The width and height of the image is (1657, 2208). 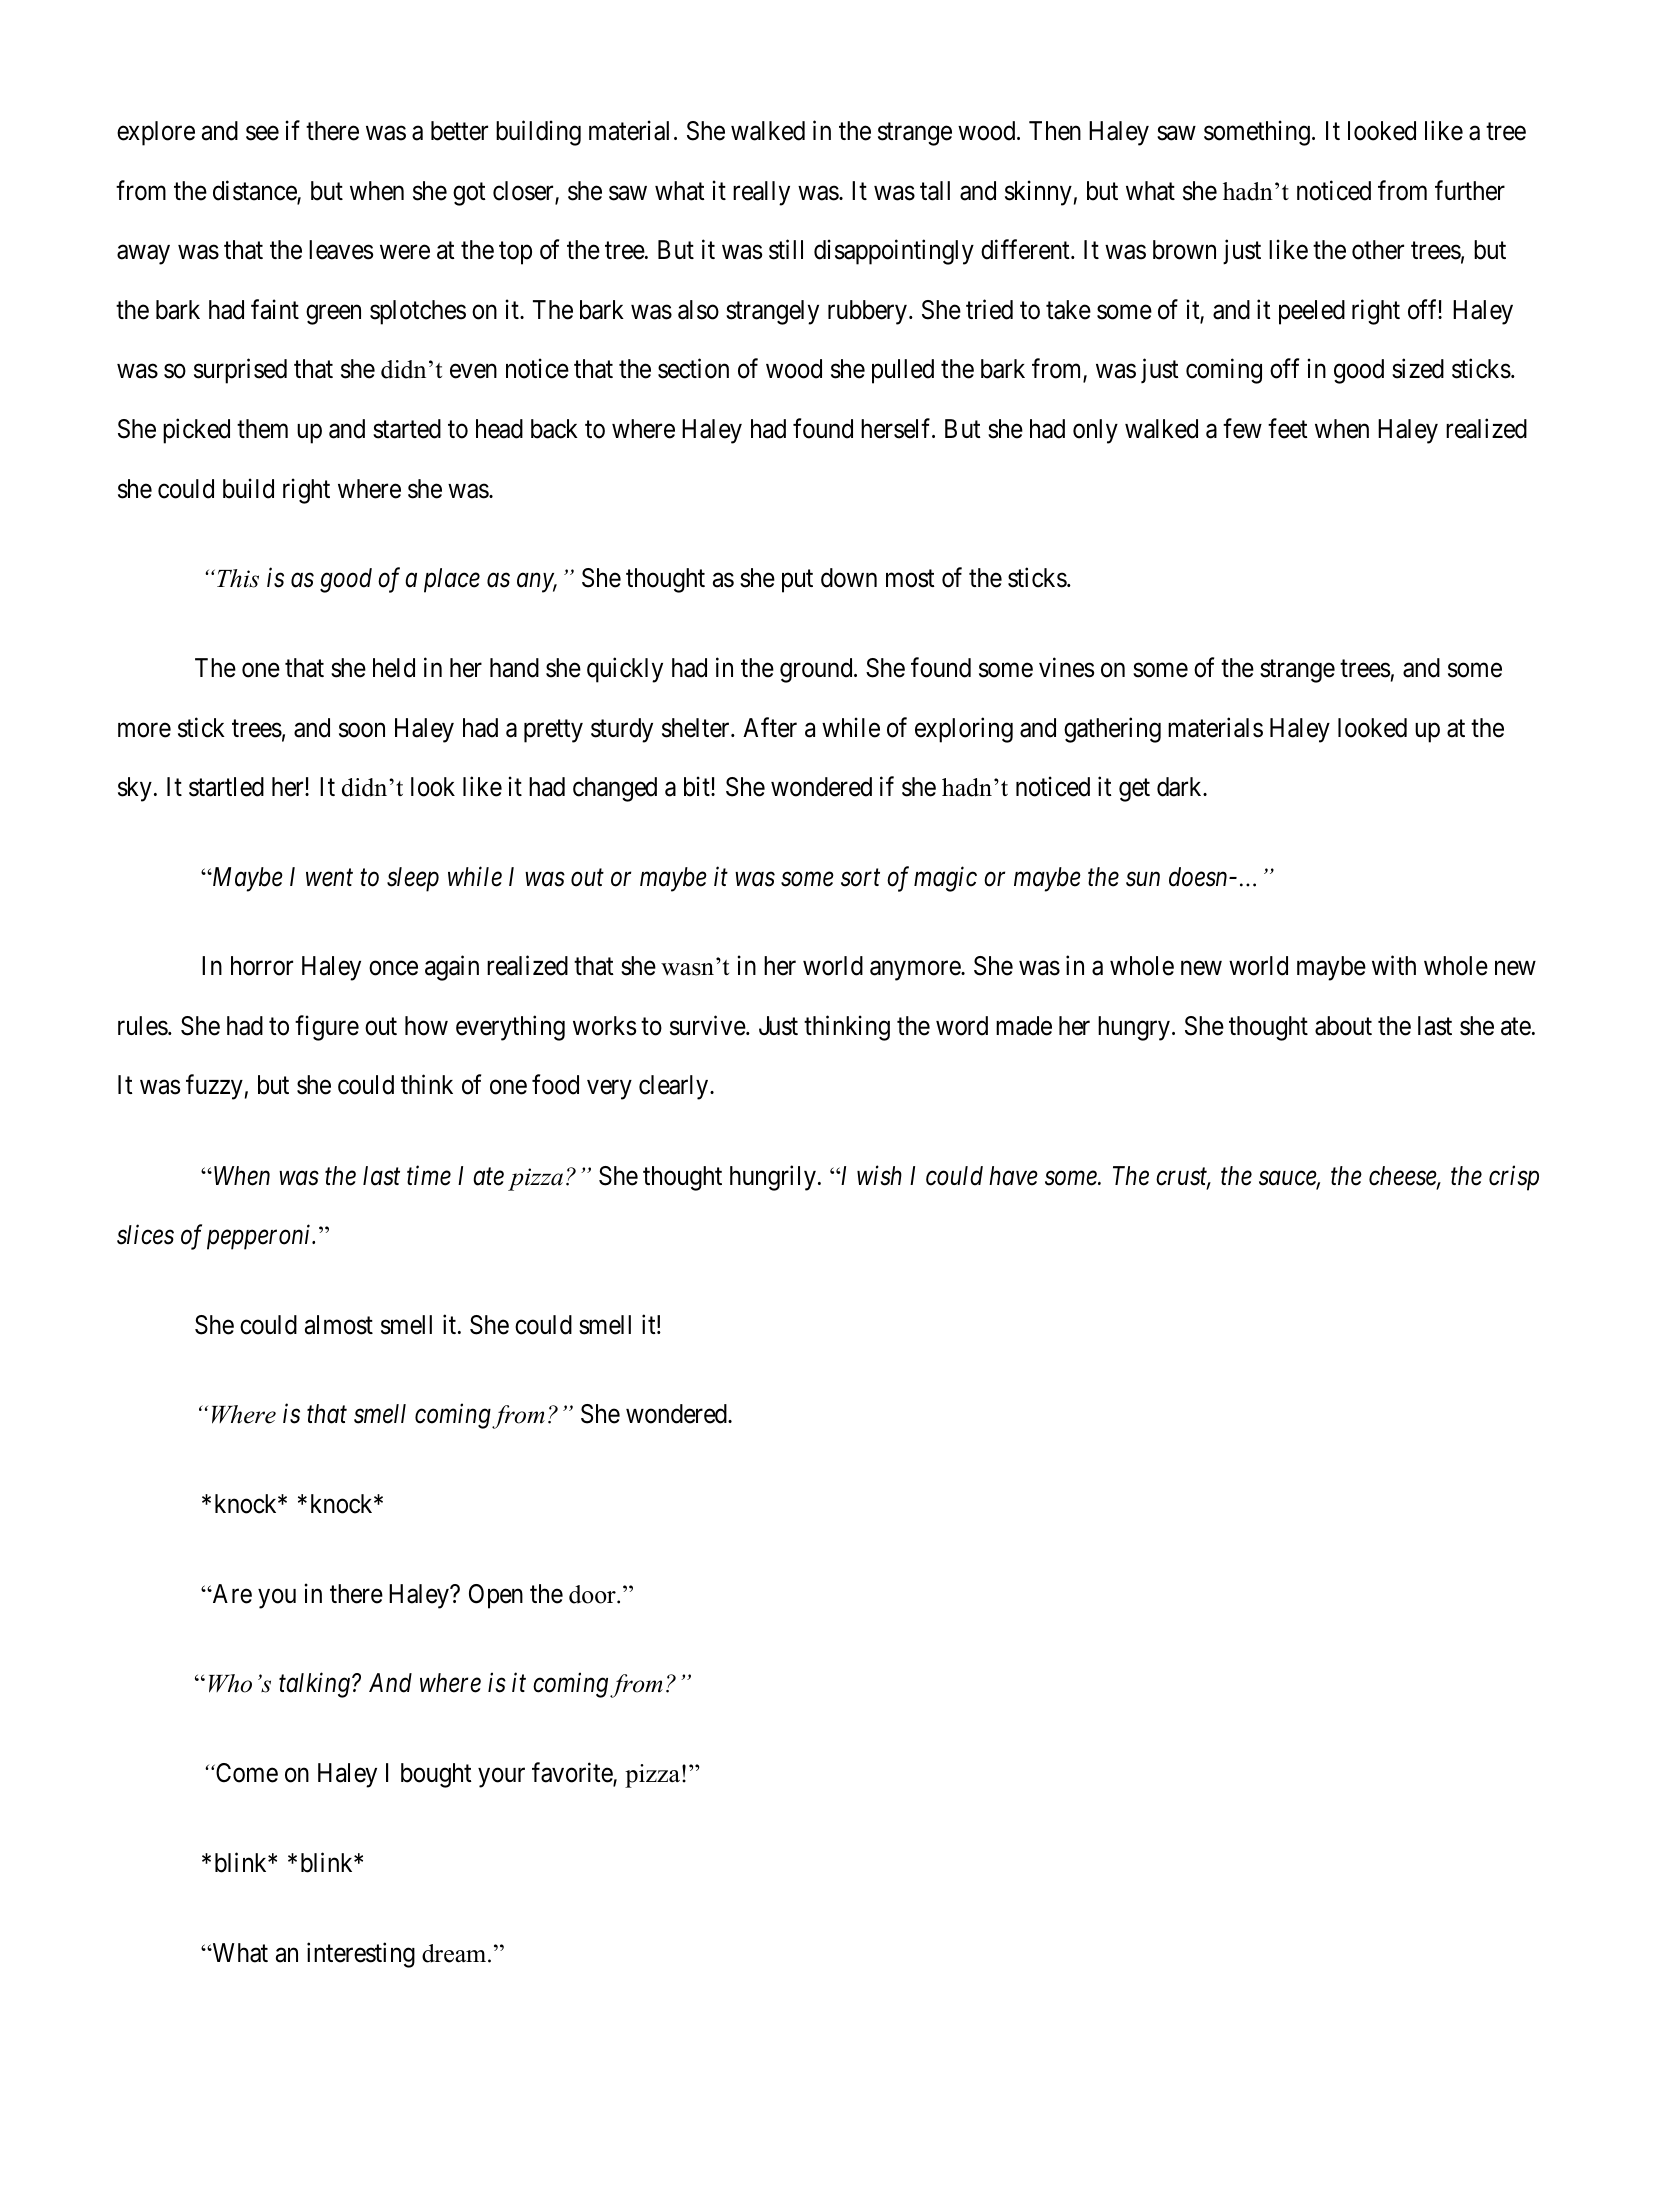 I want to click on figure, so click(x=327, y=1028).
